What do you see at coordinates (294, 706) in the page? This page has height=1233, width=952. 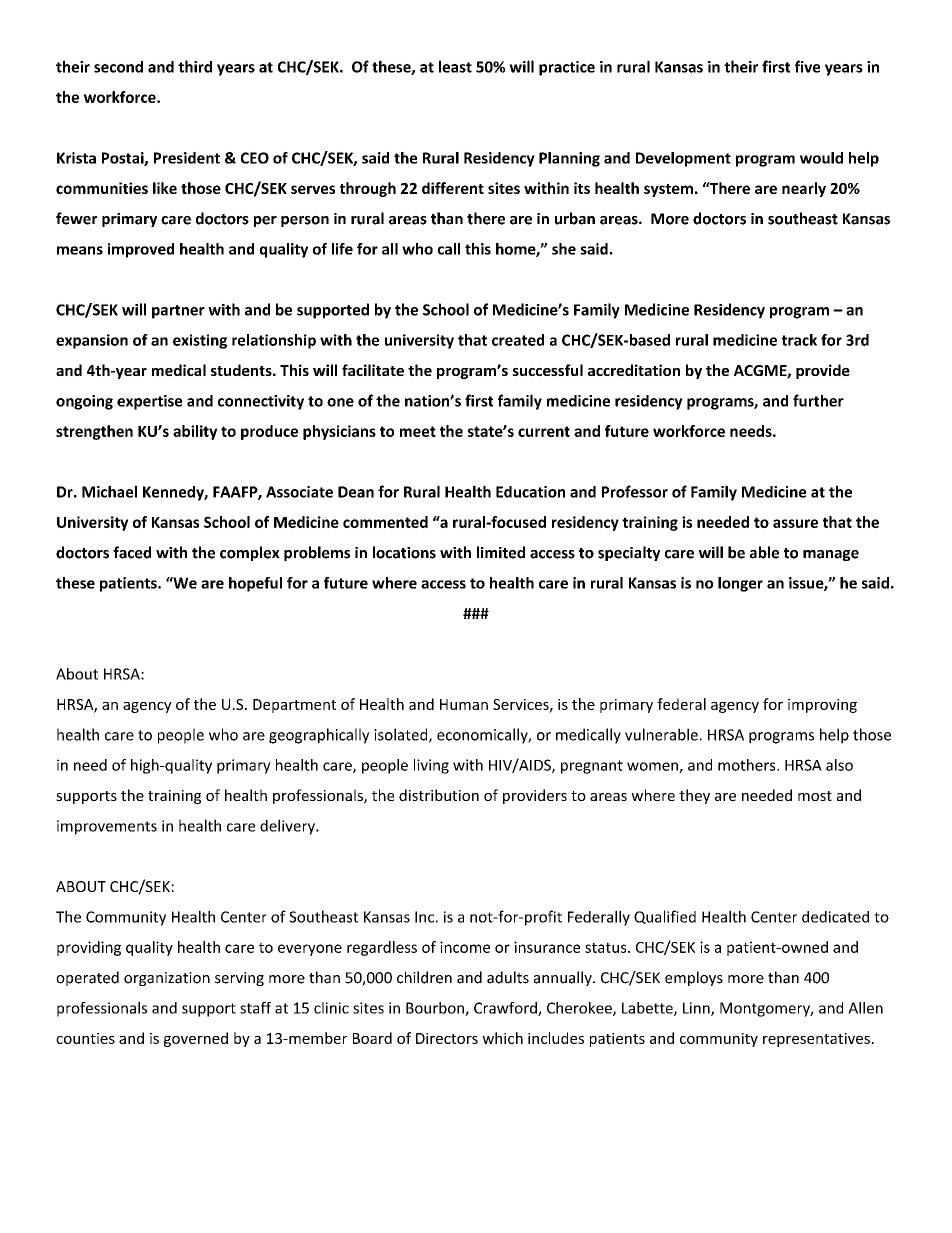 I see `Department` at bounding box center [294, 706].
